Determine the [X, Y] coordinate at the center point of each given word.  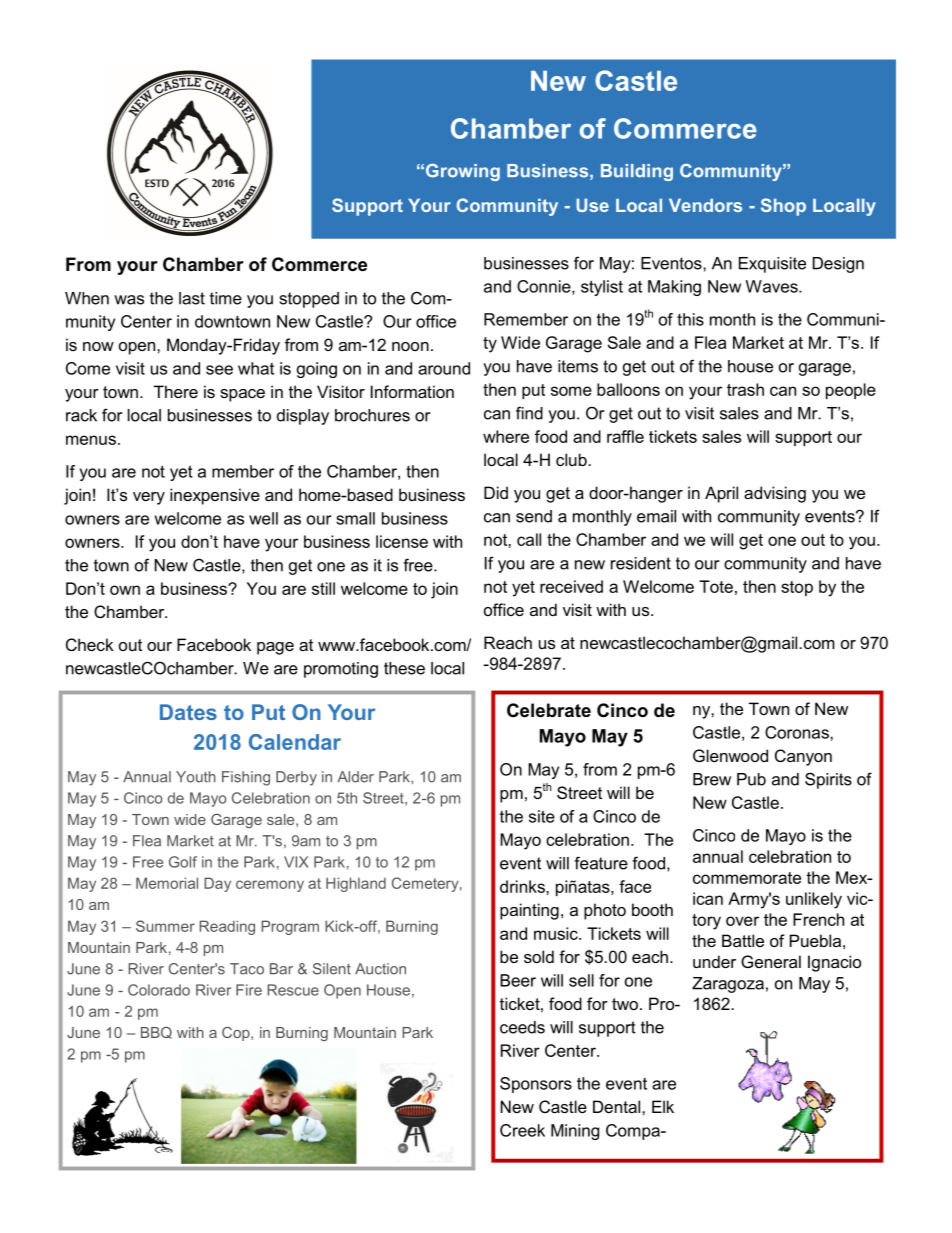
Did [496, 492]
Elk [663, 1106]
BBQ [156, 1033]
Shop [783, 207]
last [192, 298]
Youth [196, 777]
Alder [356, 777]
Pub [751, 779]
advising [775, 494]
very [149, 498]
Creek [522, 1130]
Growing [463, 172]
